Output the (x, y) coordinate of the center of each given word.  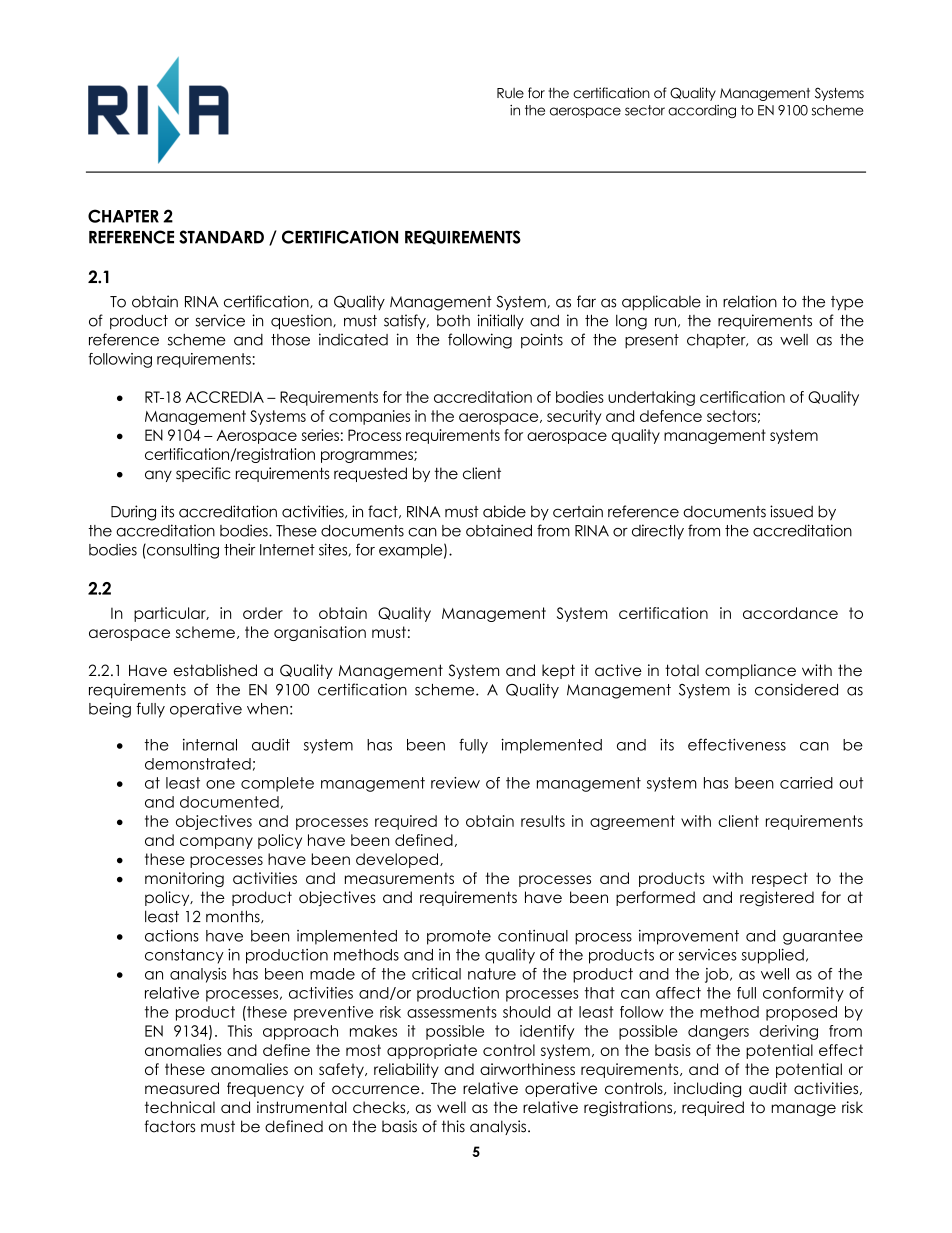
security (574, 417)
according (702, 111)
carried (806, 783)
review (455, 783)
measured (182, 1088)
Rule (510, 93)
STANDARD (221, 237)
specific (203, 474)
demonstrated (198, 764)
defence (671, 416)
